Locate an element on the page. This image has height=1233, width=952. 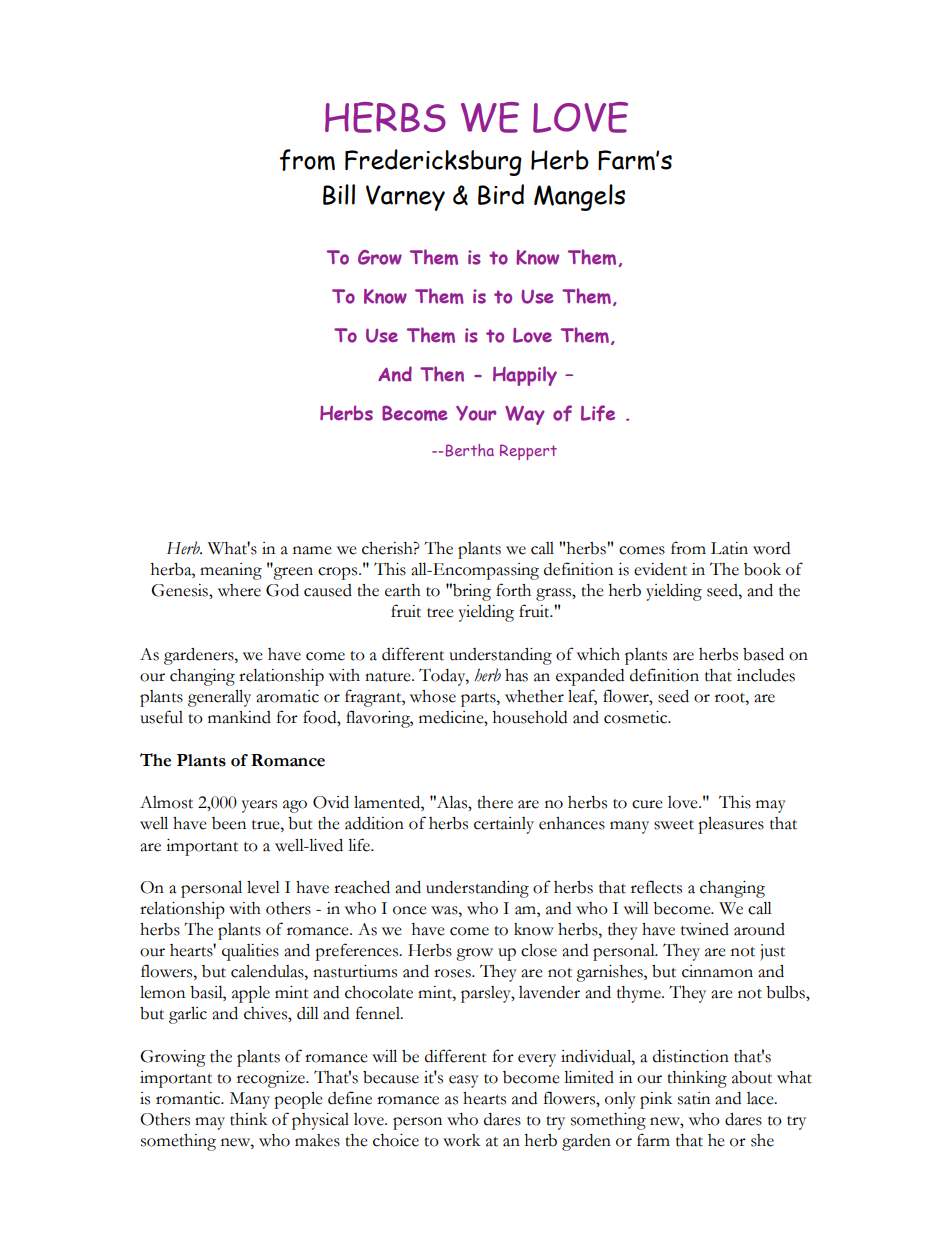
satin is located at coordinates (694, 1098).
